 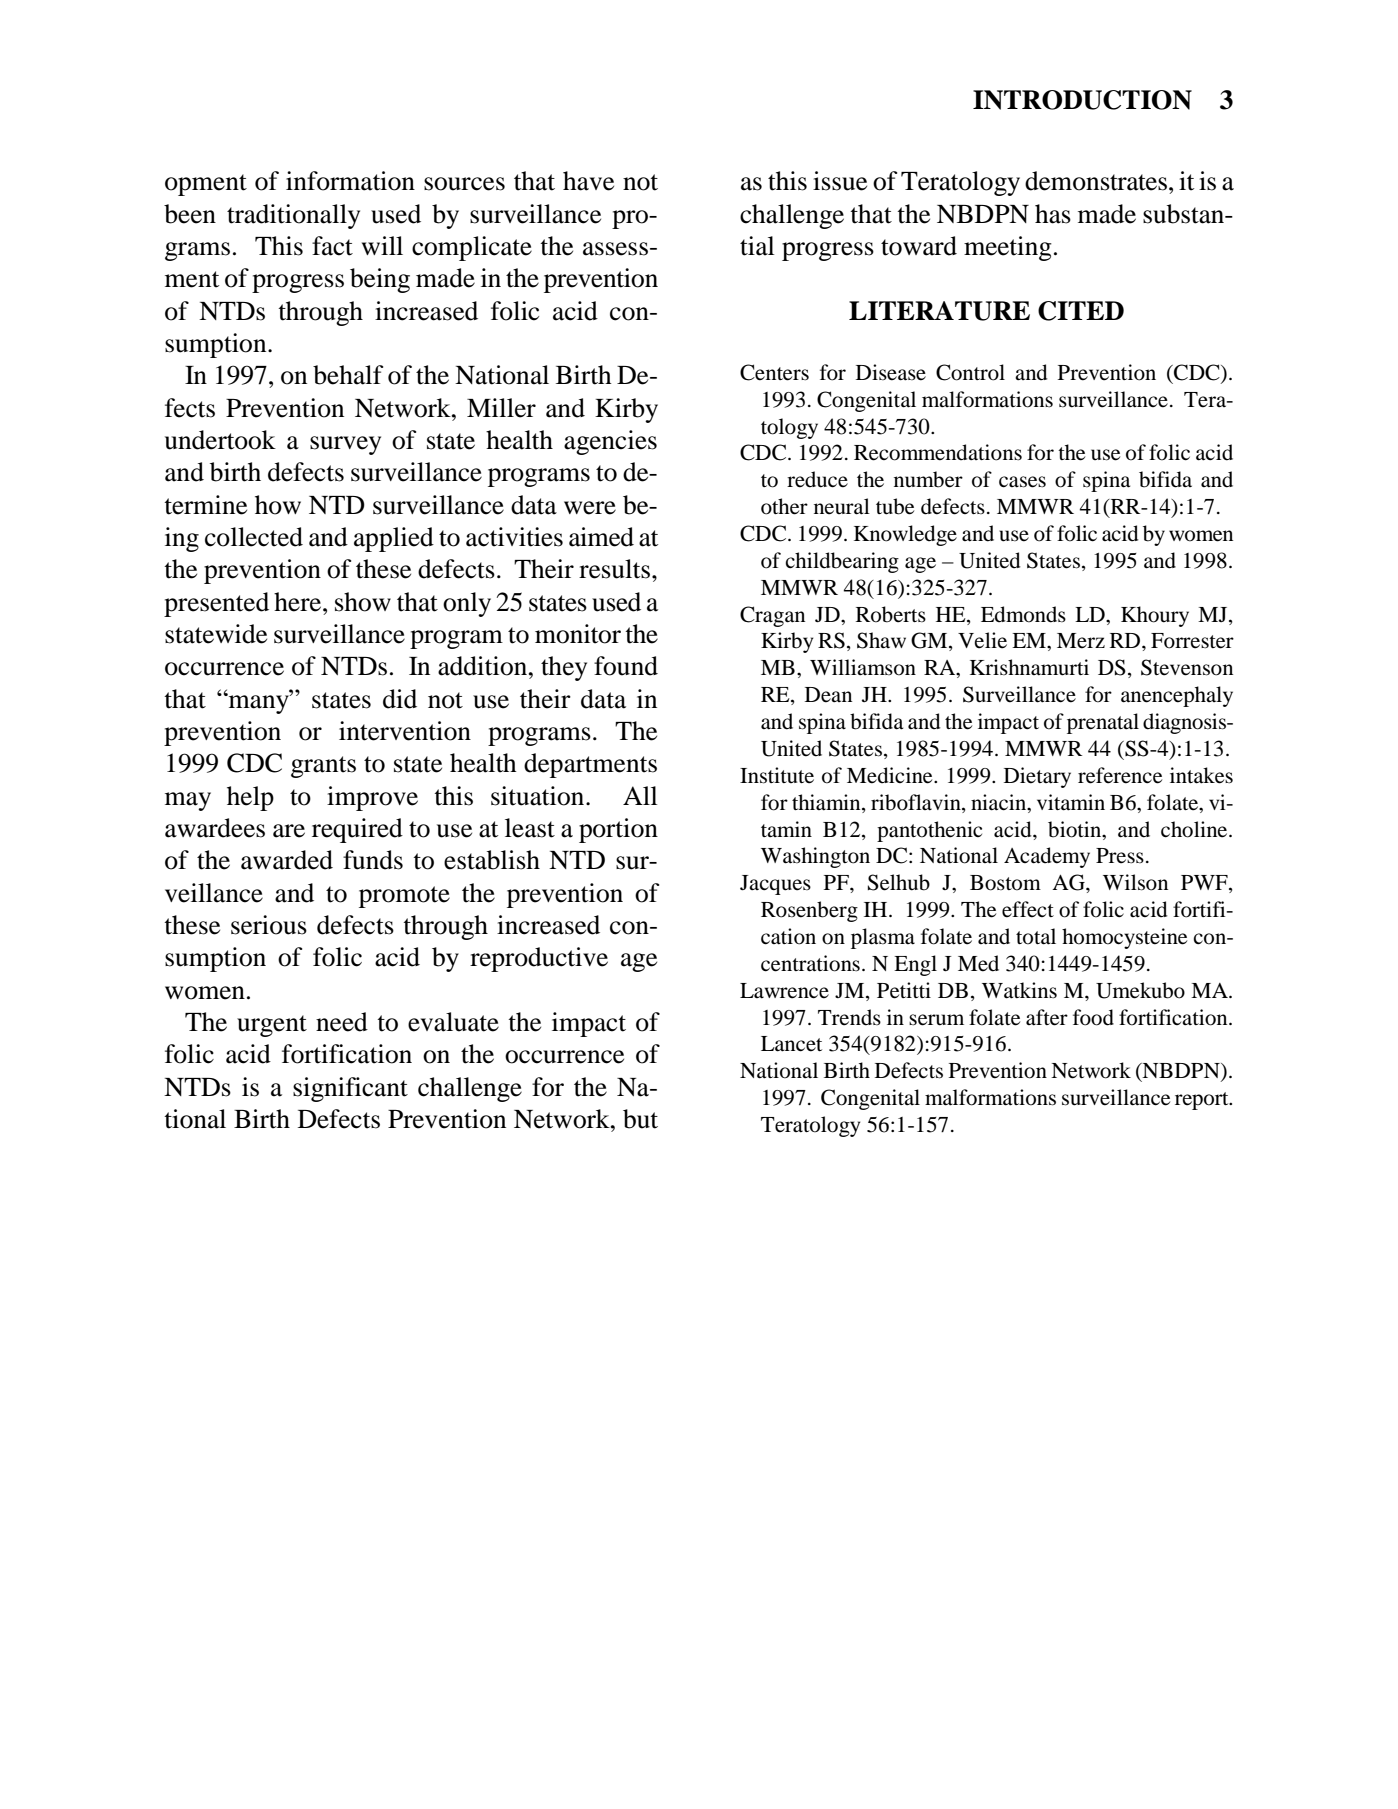 I want to click on Control, so click(x=970, y=372).
